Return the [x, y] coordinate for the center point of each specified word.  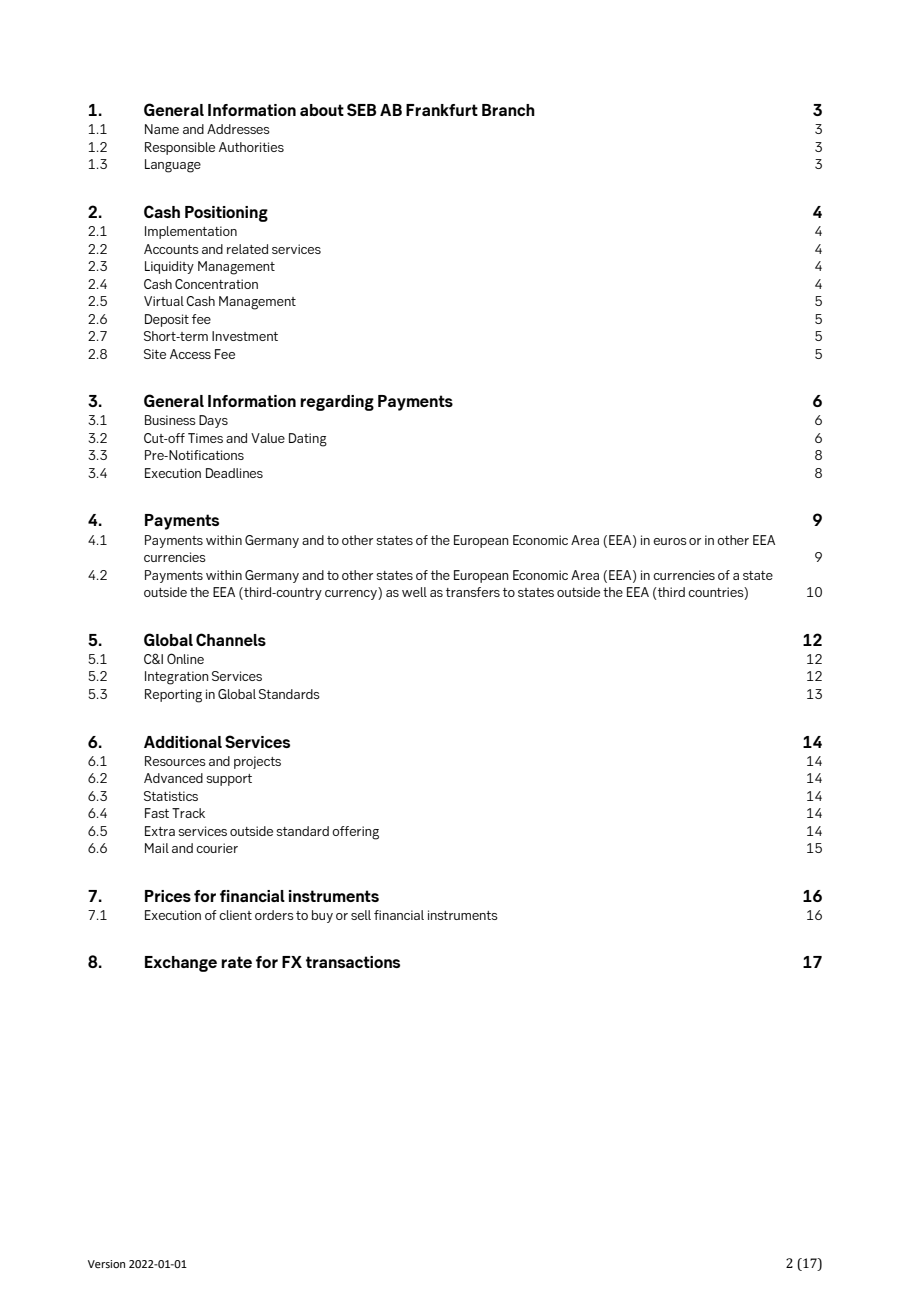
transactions [353, 962]
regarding [337, 403]
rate [236, 962]
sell [361, 915]
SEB [361, 109]
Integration [177, 678]
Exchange [181, 964]
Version [106, 1264]
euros [670, 541]
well [414, 592]
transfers [473, 592]
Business [170, 420]
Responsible [180, 148]
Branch [508, 110]
